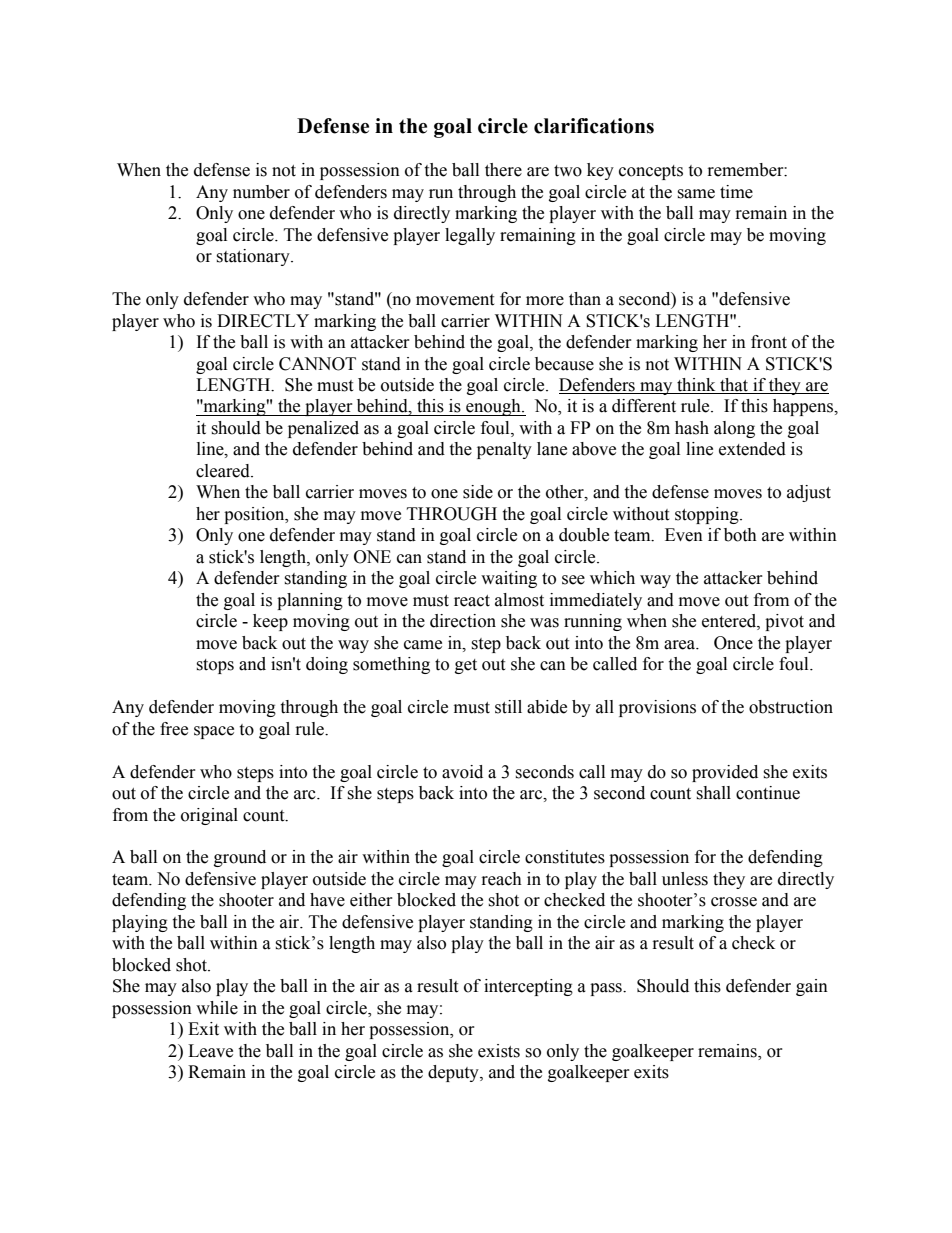 Image resolution: width=952 pixels, height=1233 pixels. I want to click on exists, so click(499, 1051).
